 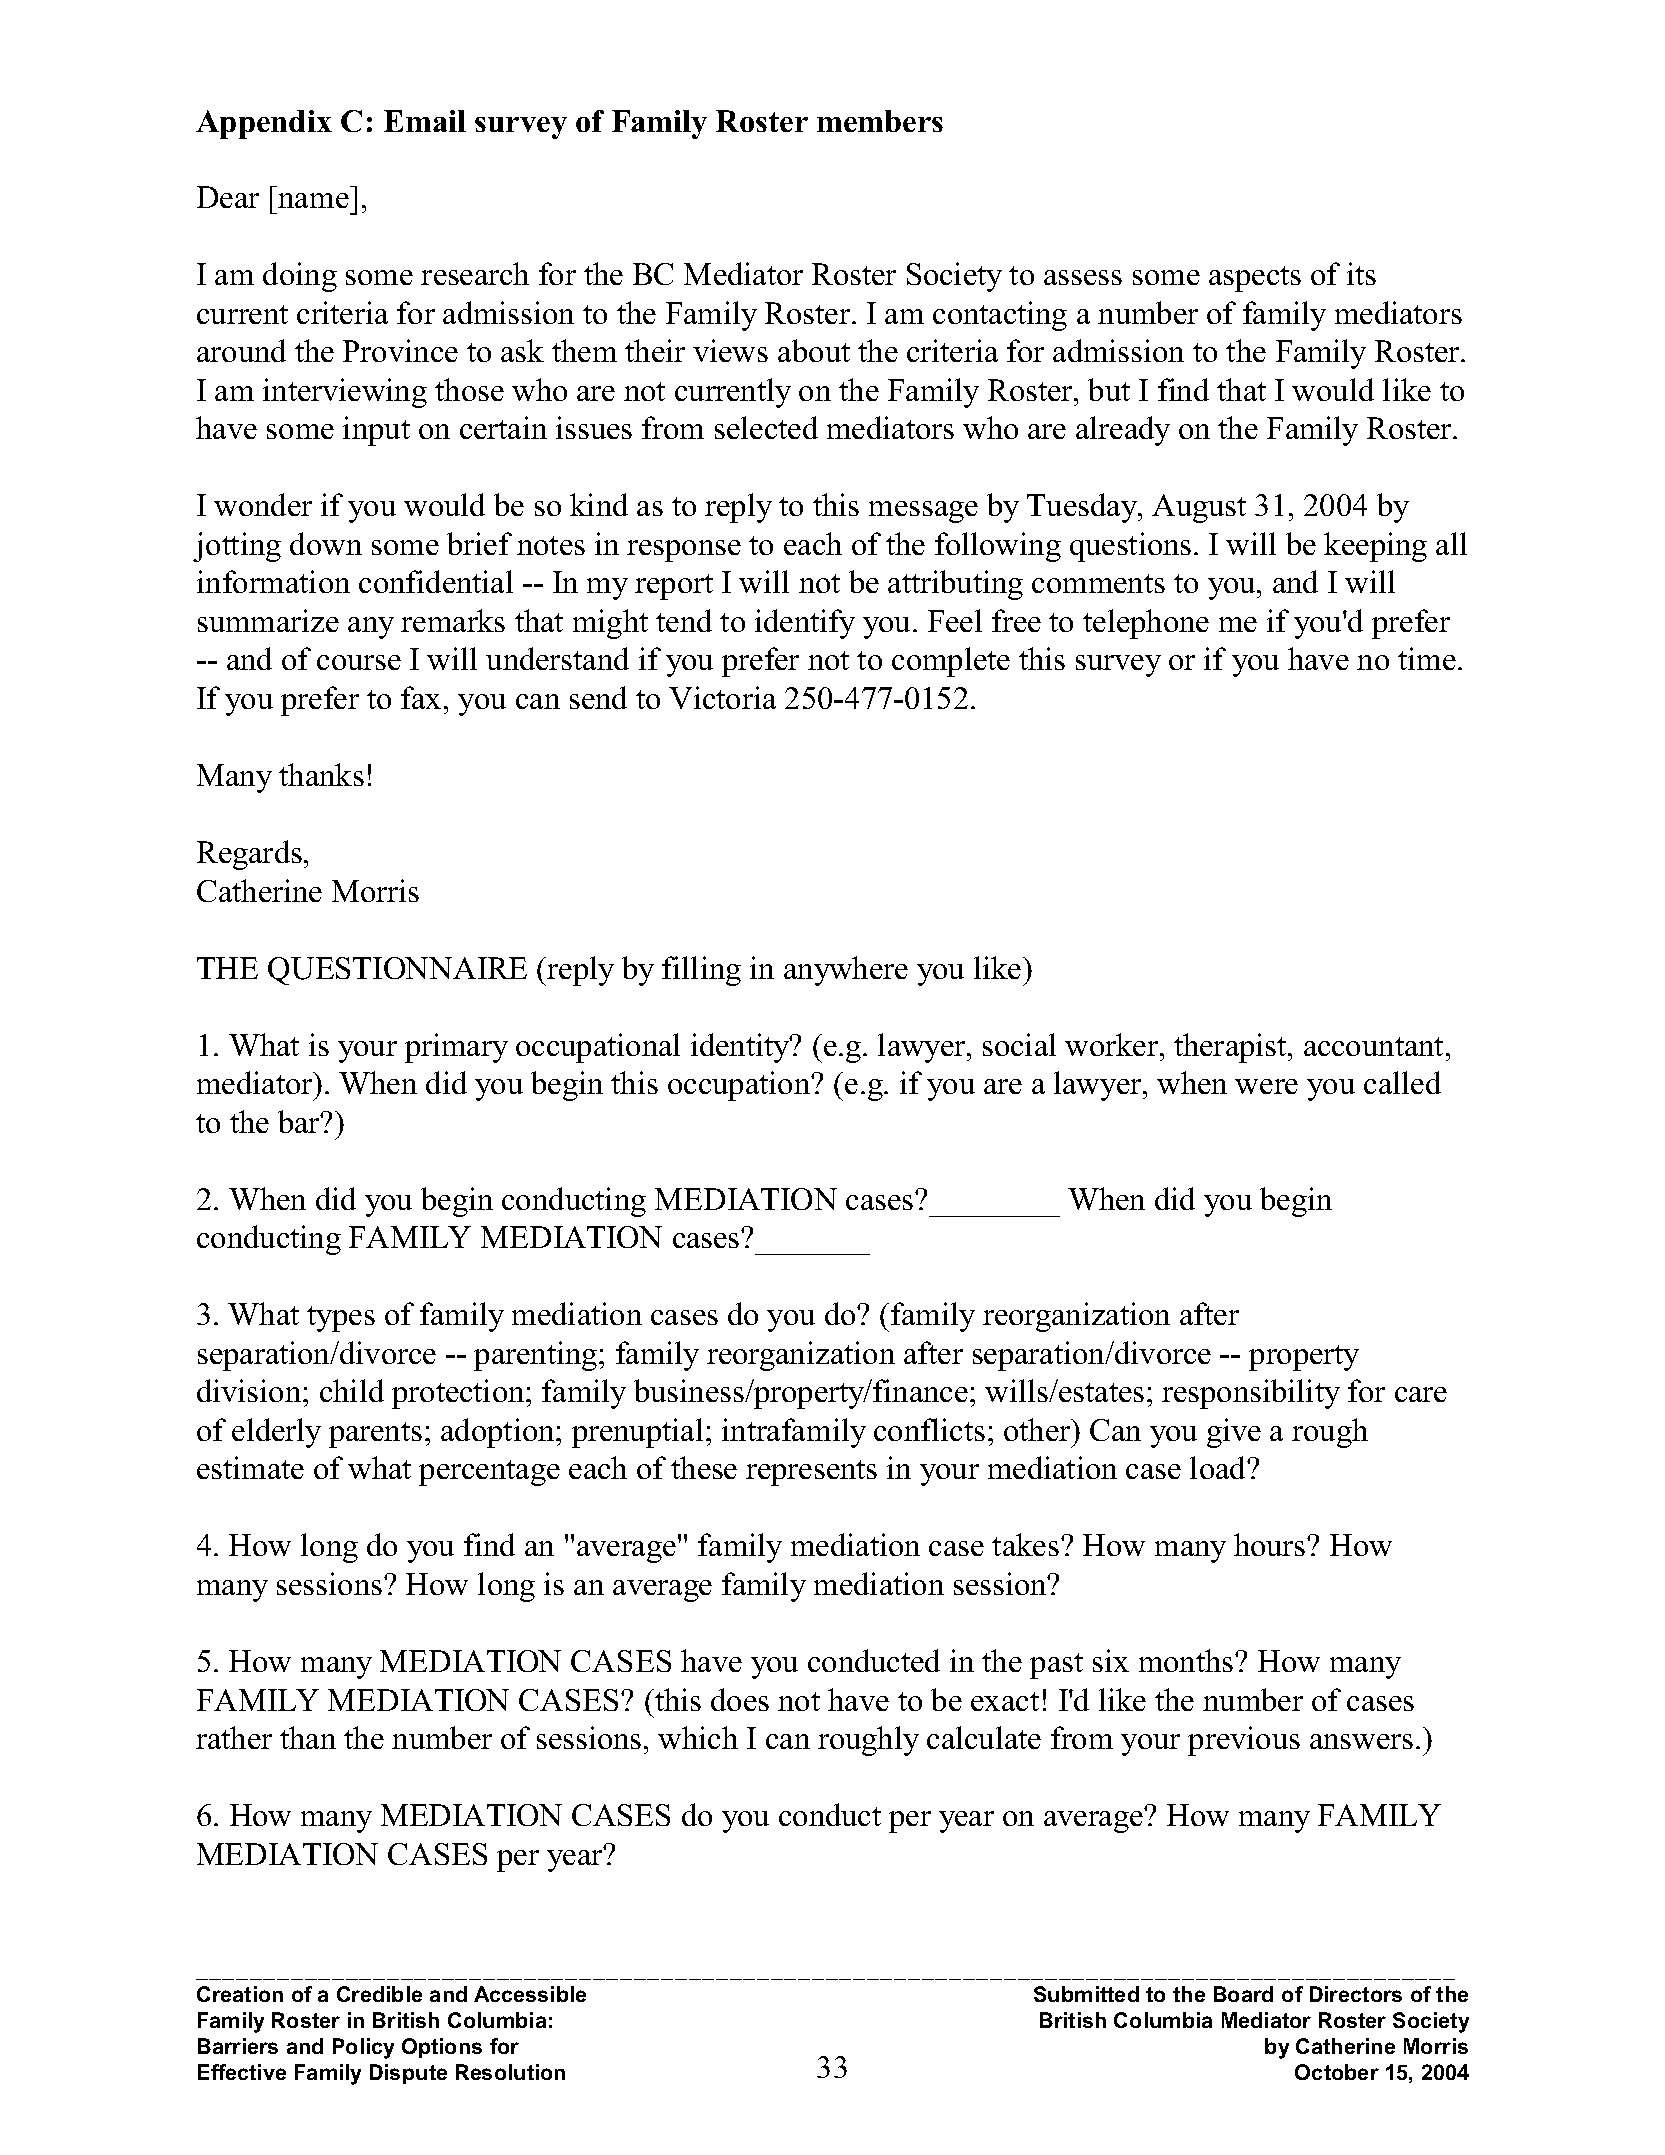 I want to click on Credible, so click(x=379, y=1994).
